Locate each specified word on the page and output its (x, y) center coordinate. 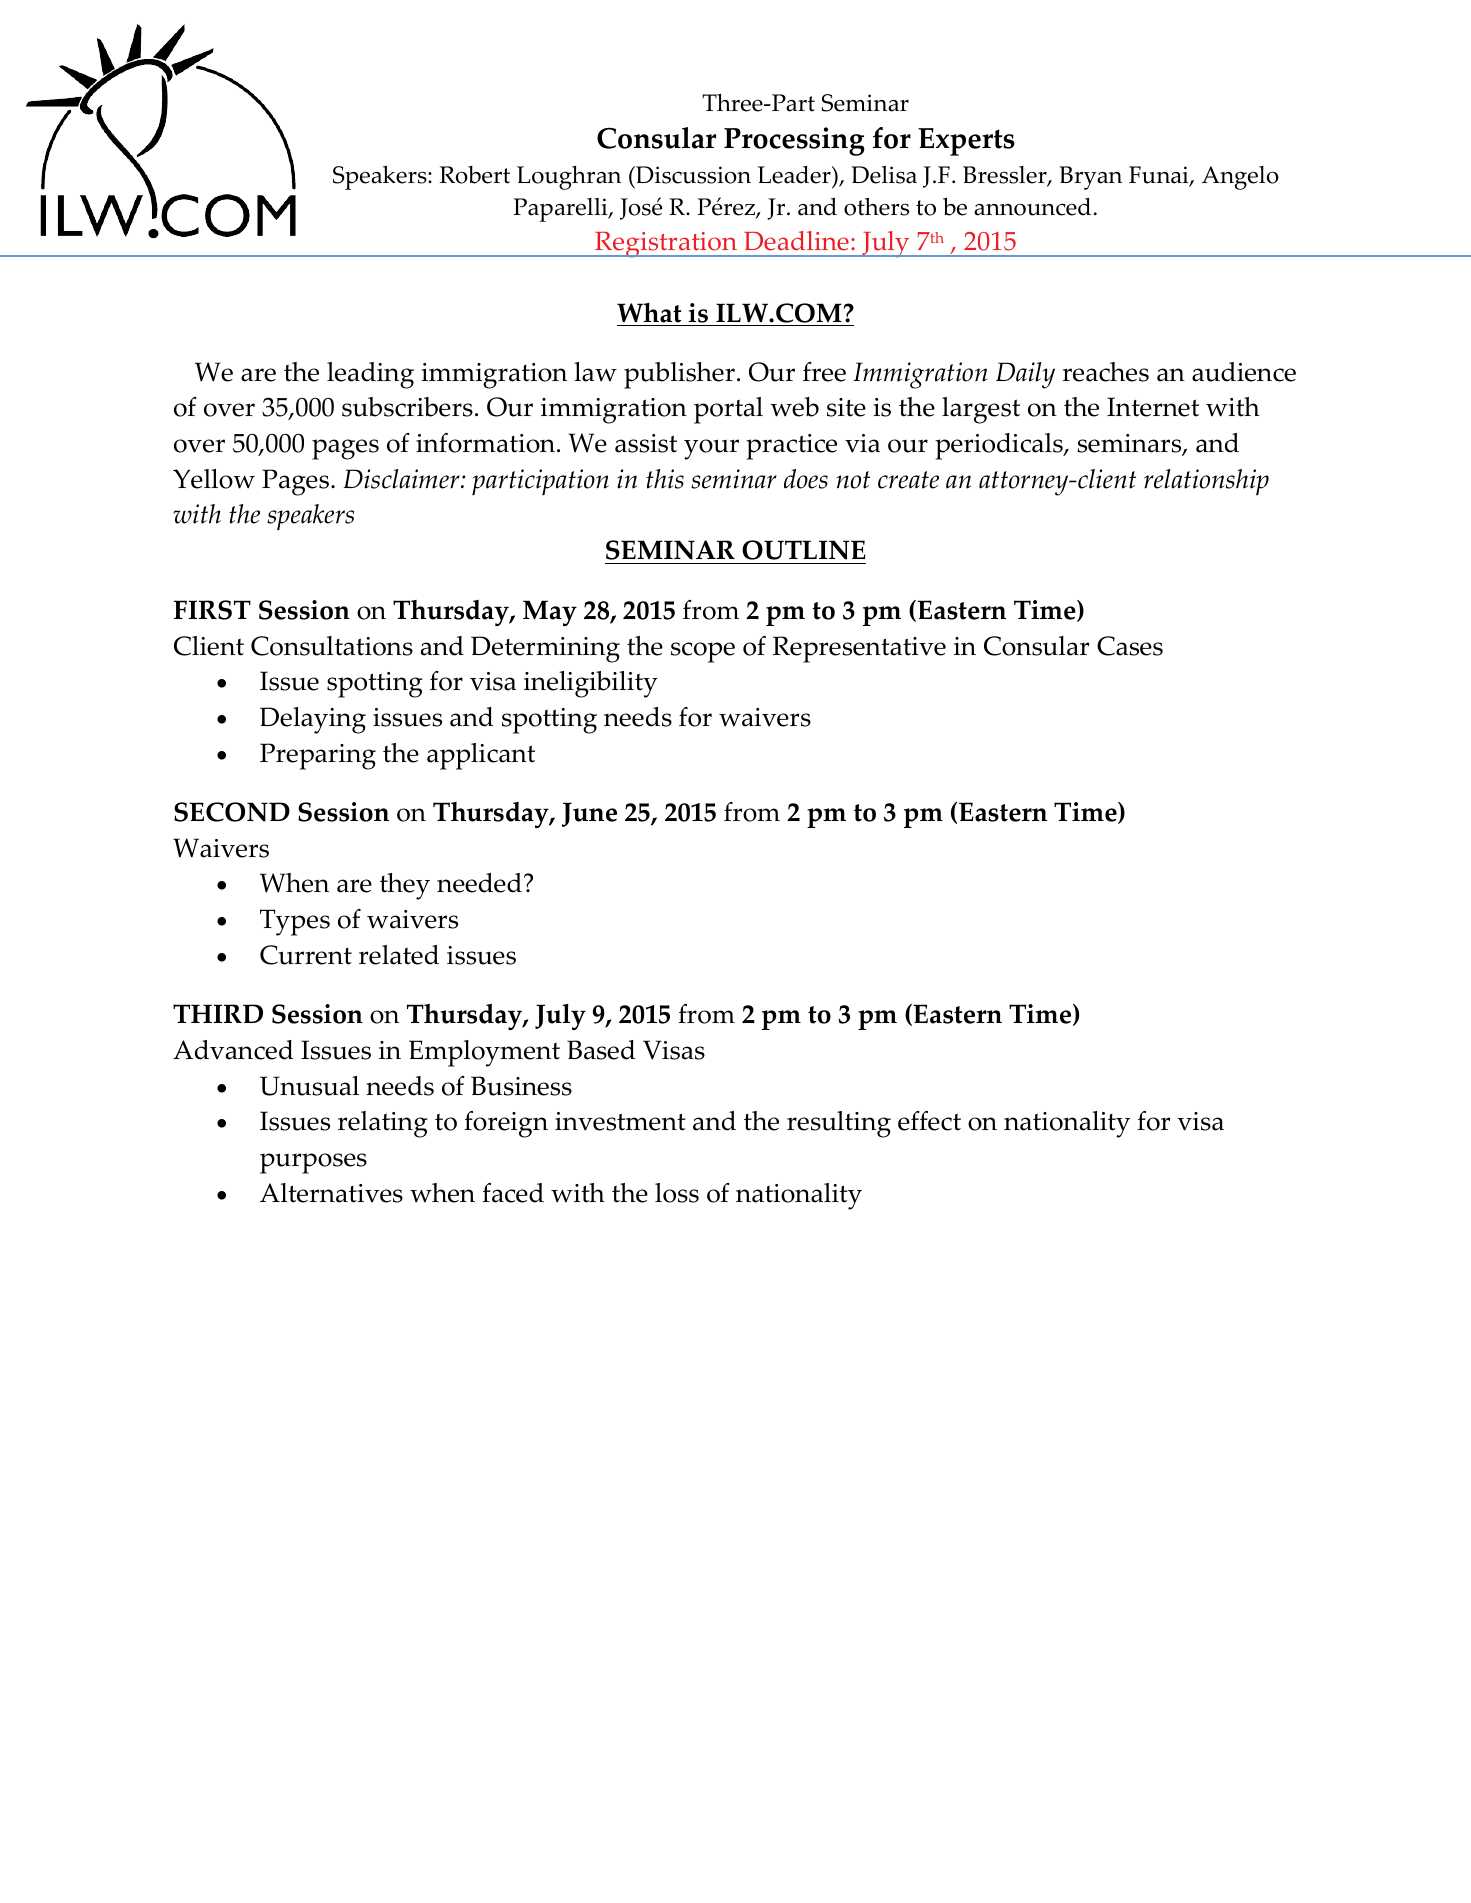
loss (677, 1193)
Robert (475, 175)
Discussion (692, 175)
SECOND (232, 812)
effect (929, 1121)
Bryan (1090, 178)
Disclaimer (403, 479)
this (665, 479)
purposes (313, 1163)
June (589, 814)
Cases (1130, 646)
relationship (1206, 482)
